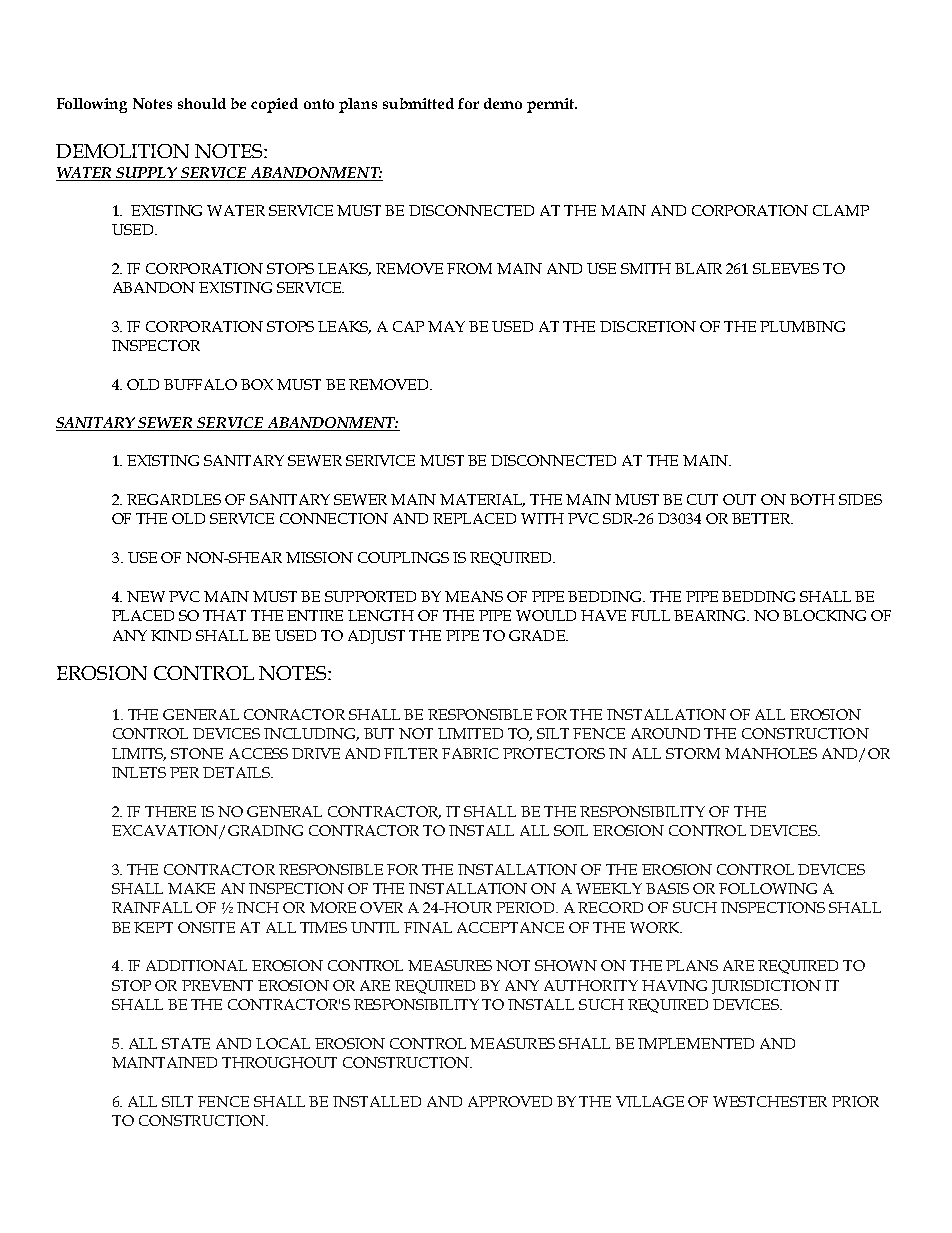 The height and width of the document is (1233, 952). What do you see at coordinates (279, 1062) in the document?
I see `THROUGHOUT` at bounding box center [279, 1062].
